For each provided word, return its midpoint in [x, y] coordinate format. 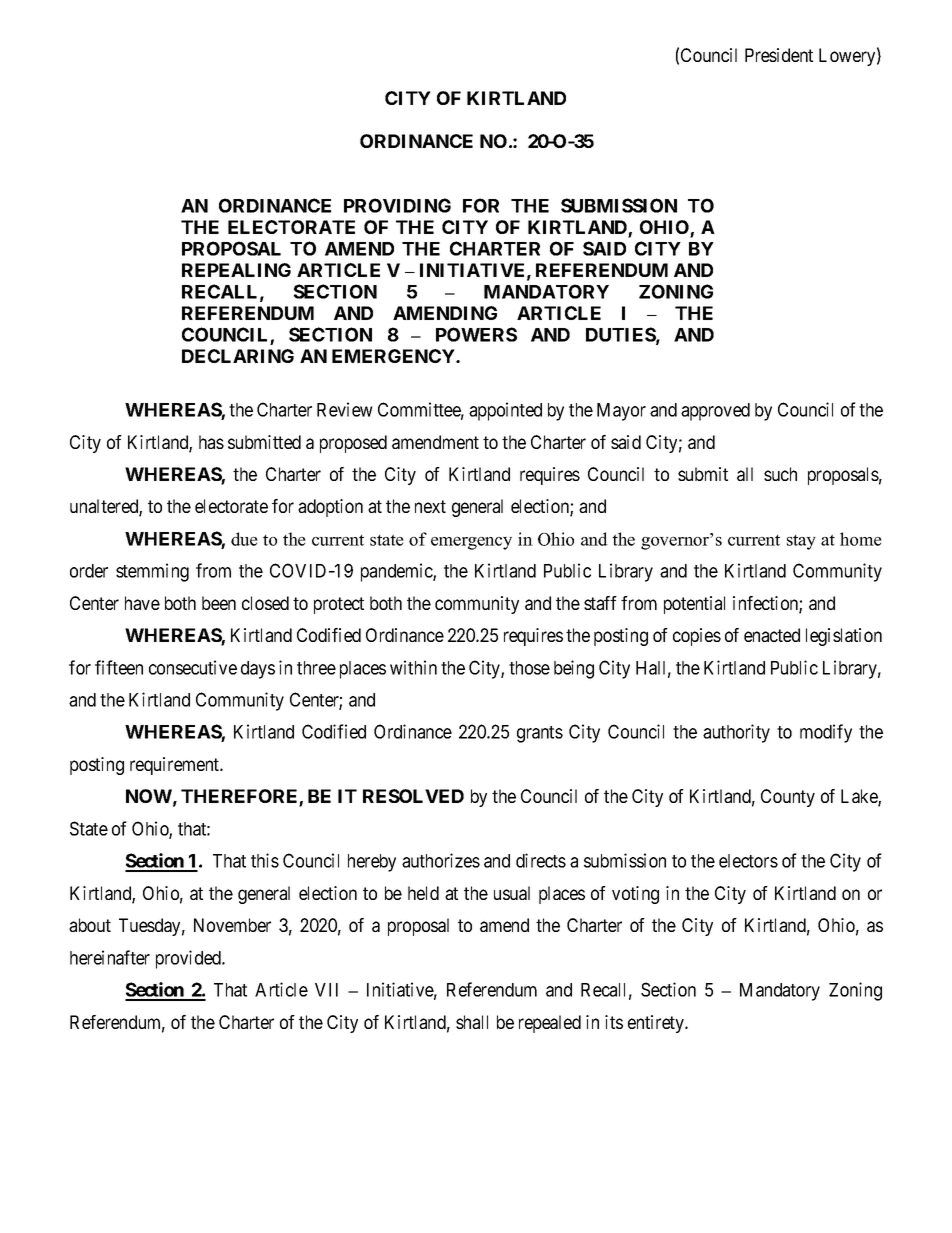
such [780, 474]
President [779, 55]
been [219, 603]
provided [189, 959]
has [211, 442]
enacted [772, 635]
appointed [505, 411]
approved [715, 412]
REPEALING [236, 270]
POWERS [476, 334]
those [529, 668]
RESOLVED [413, 796]
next [430, 506]
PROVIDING [397, 205]
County [788, 798]
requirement [176, 766]
